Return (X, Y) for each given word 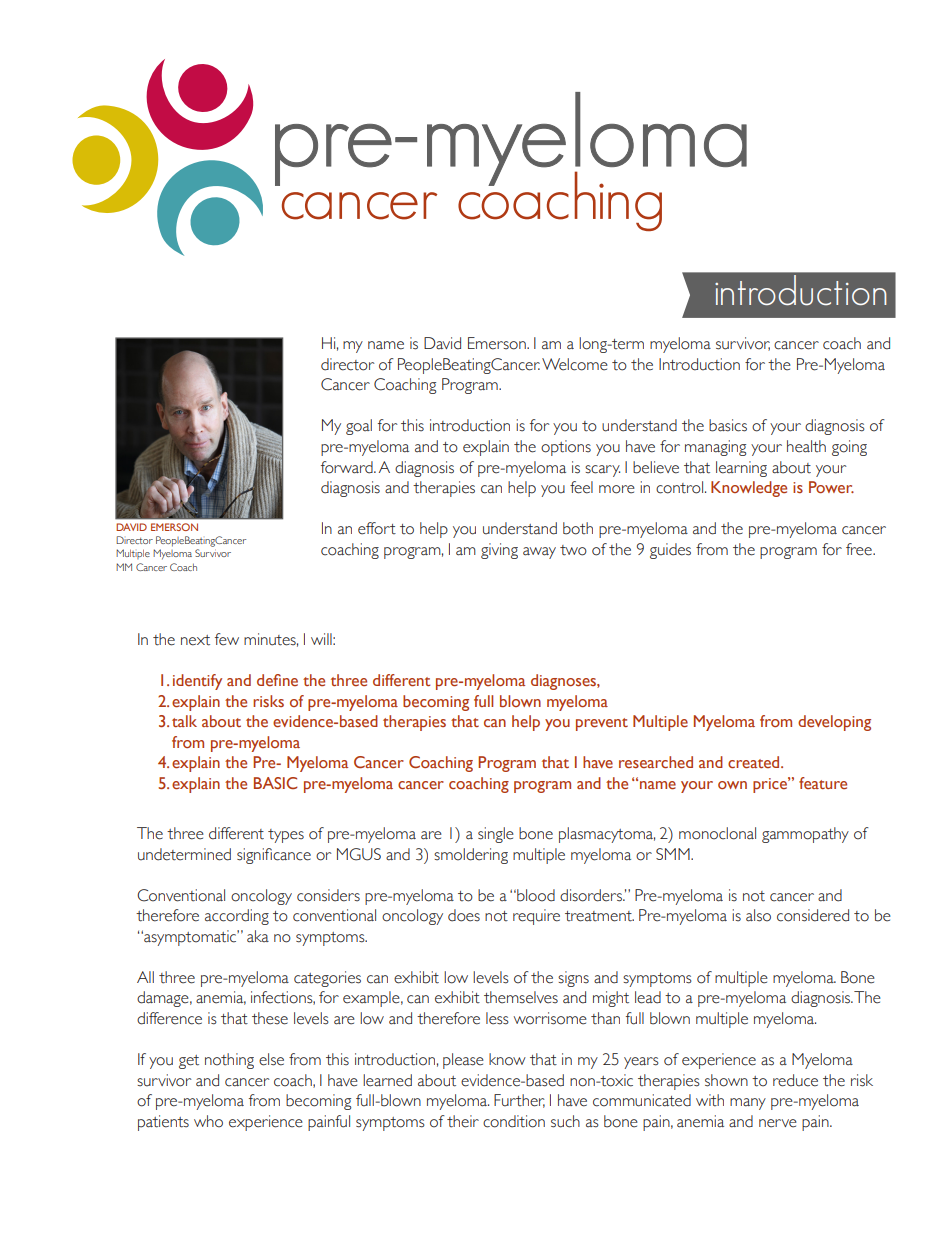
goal (359, 427)
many (748, 1104)
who (208, 1121)
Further (519, 1101)
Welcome (575, 364)
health (806, 446)
